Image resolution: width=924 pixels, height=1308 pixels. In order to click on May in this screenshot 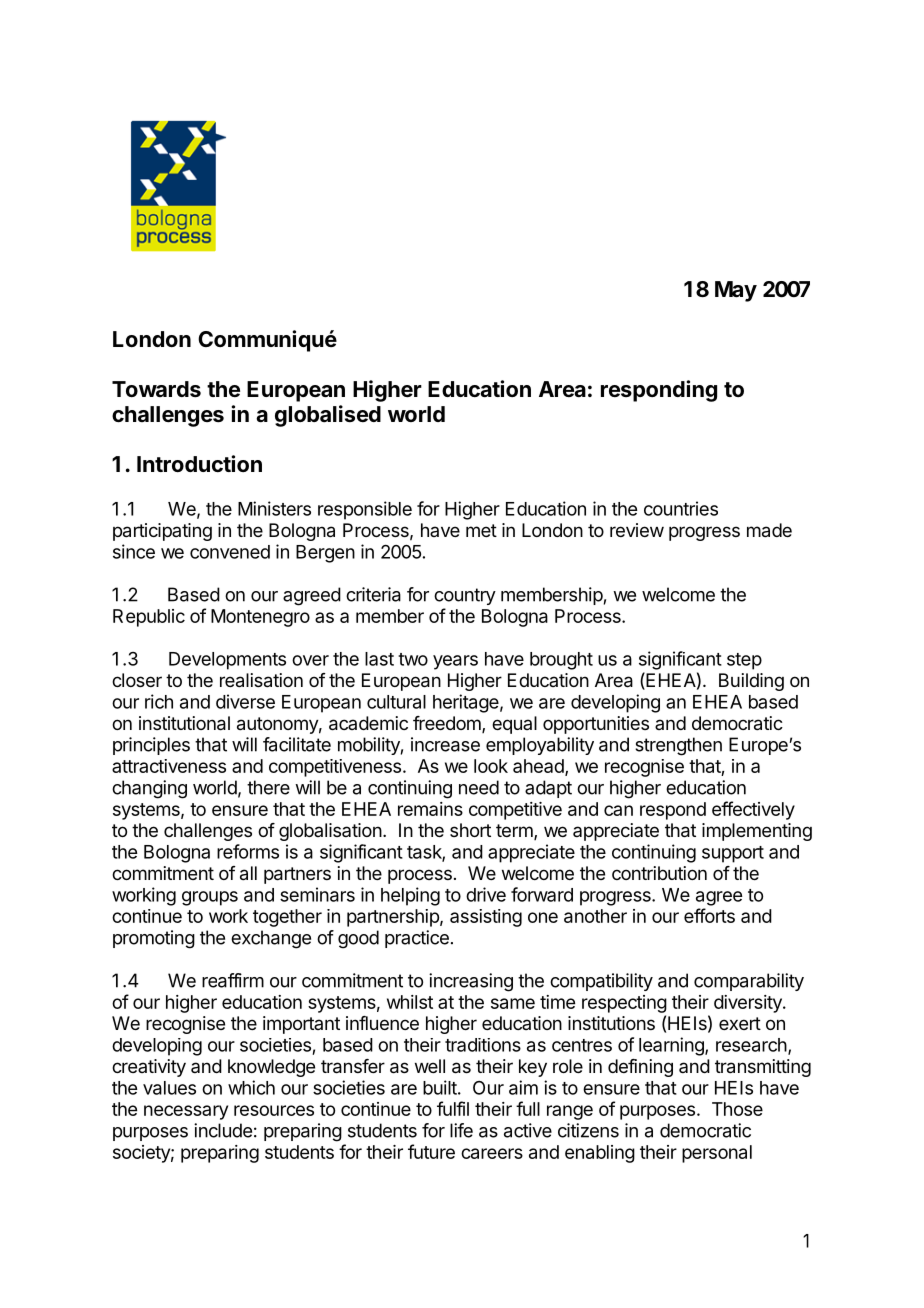, I will do `click(736, 291)`.
